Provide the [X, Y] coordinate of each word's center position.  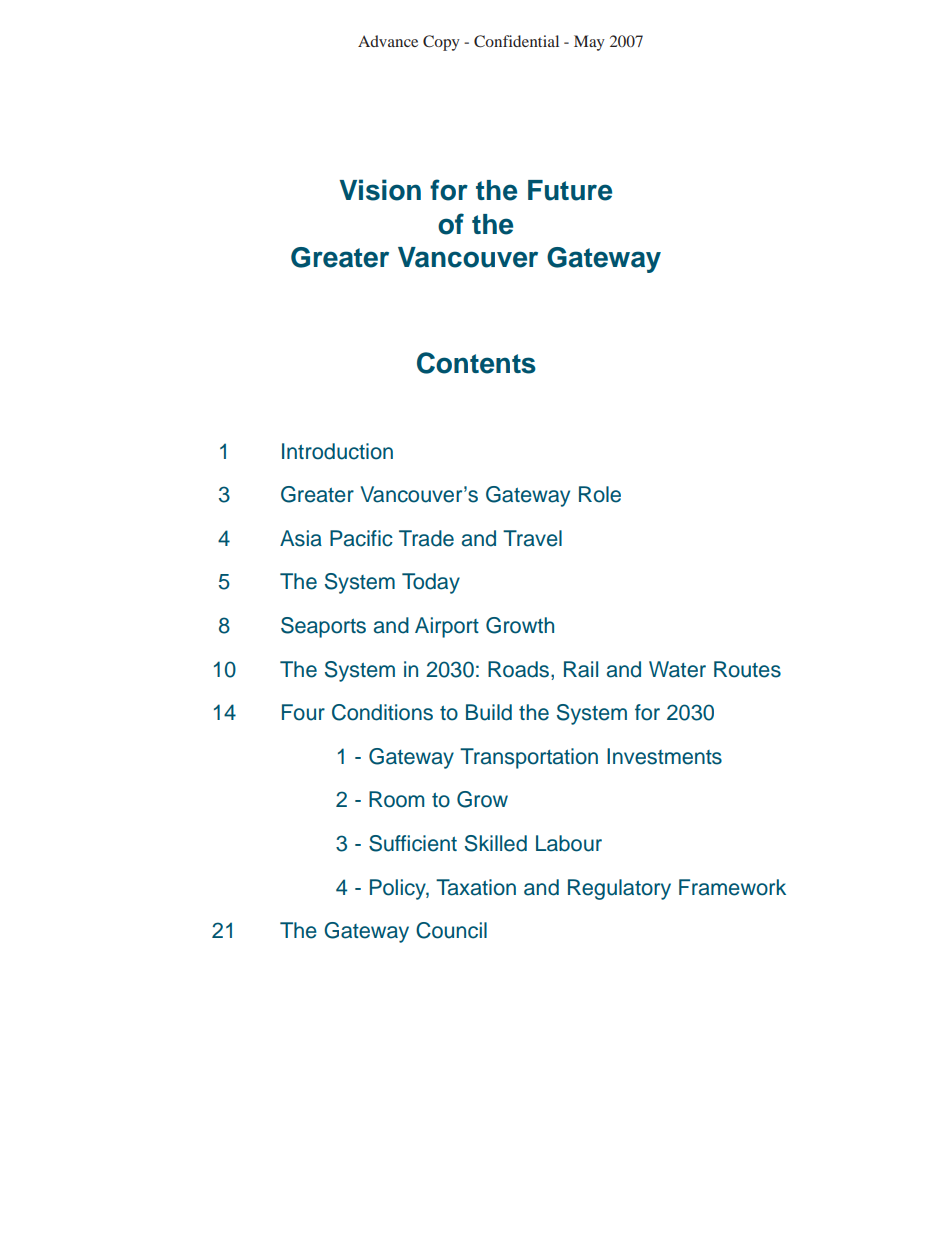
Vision [380, 190]
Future [570, 190]
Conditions [382, 712]
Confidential [516, 41]
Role [600, 494]
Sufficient [413, 843]
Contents [476, 363]
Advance [388, 41]
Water [677, 669]
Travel [532, 538]
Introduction [337, 451]
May [589, 43]
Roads [518, 669]
